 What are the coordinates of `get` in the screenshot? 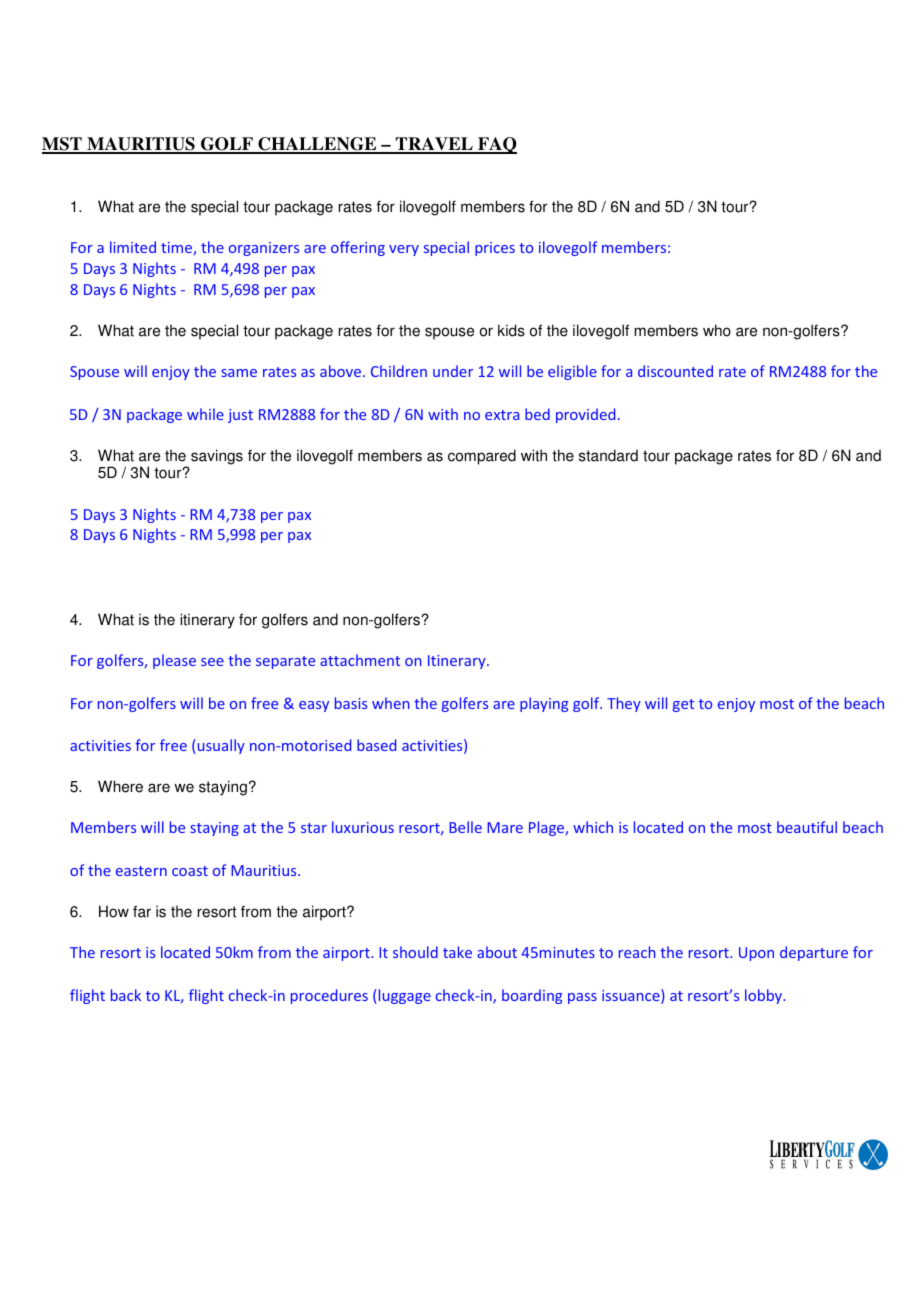 It's located at (683, 705).
